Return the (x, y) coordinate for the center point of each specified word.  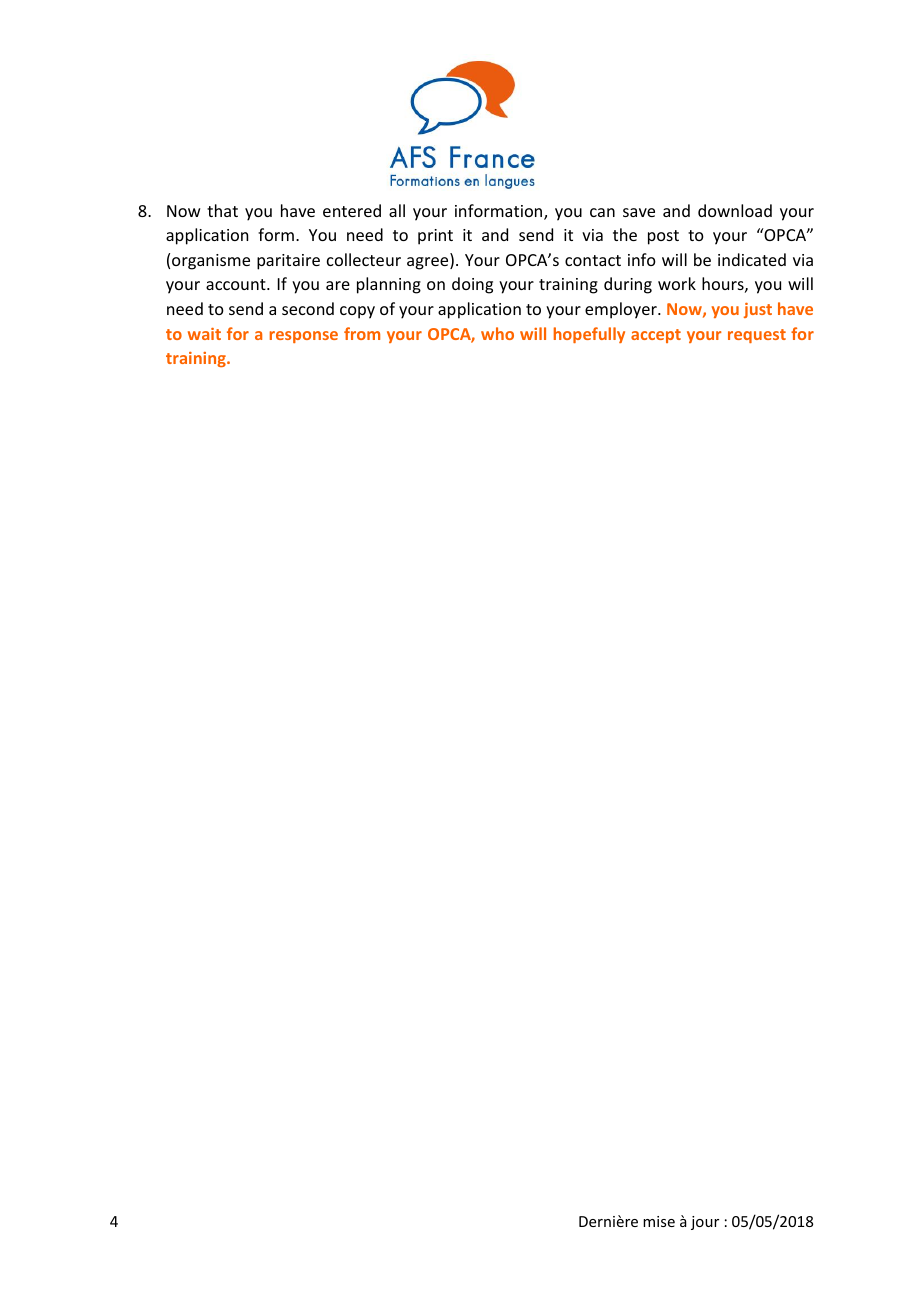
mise (659, 1221)
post (663, 237)
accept (656, 336)
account (237, 284)
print (435, 237)
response (304, 337)
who (497, 333)
